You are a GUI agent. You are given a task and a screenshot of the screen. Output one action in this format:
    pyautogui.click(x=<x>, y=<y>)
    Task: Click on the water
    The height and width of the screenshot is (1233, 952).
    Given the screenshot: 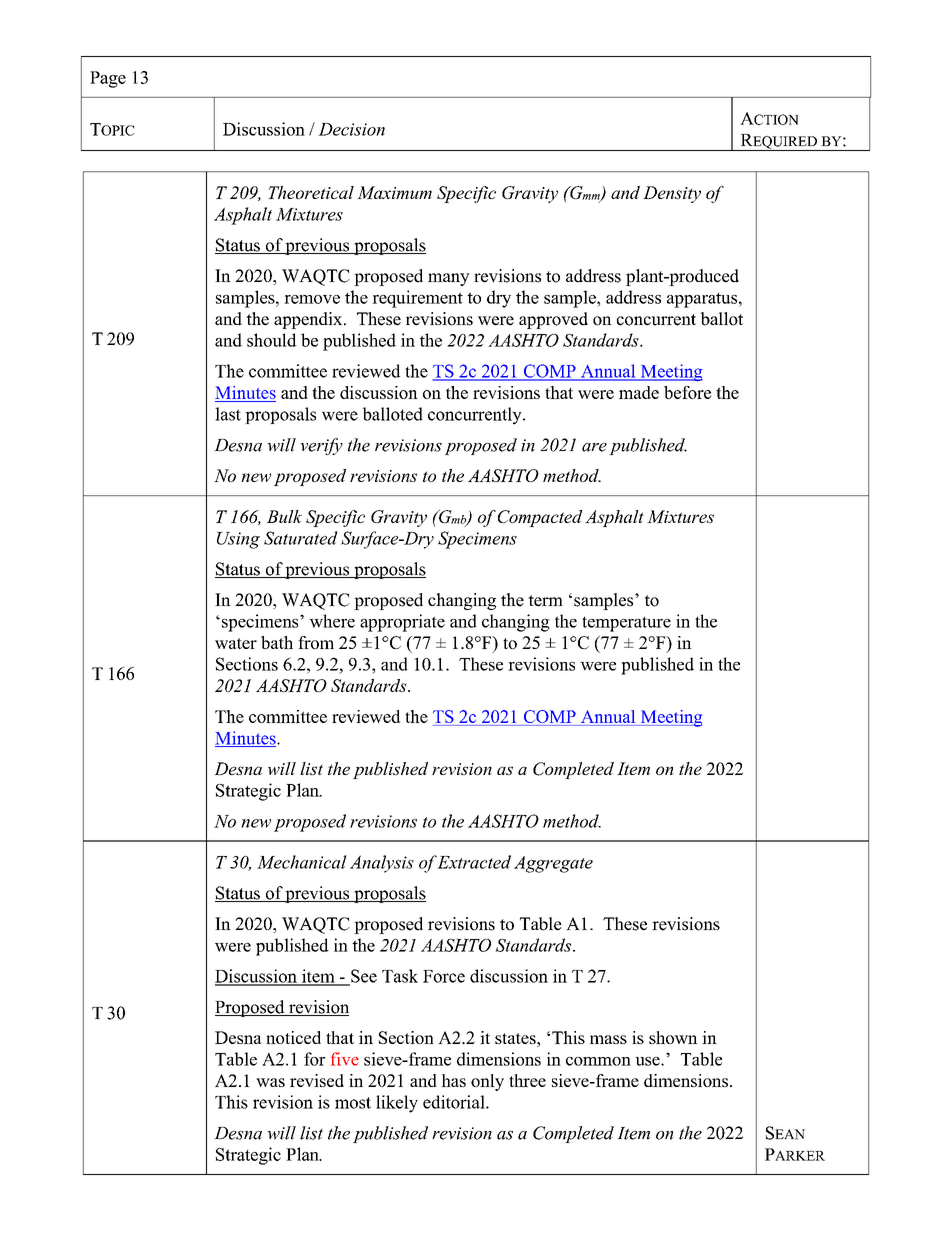 What is the action you would take?
    pyautogui.click(x=236, y=643)
